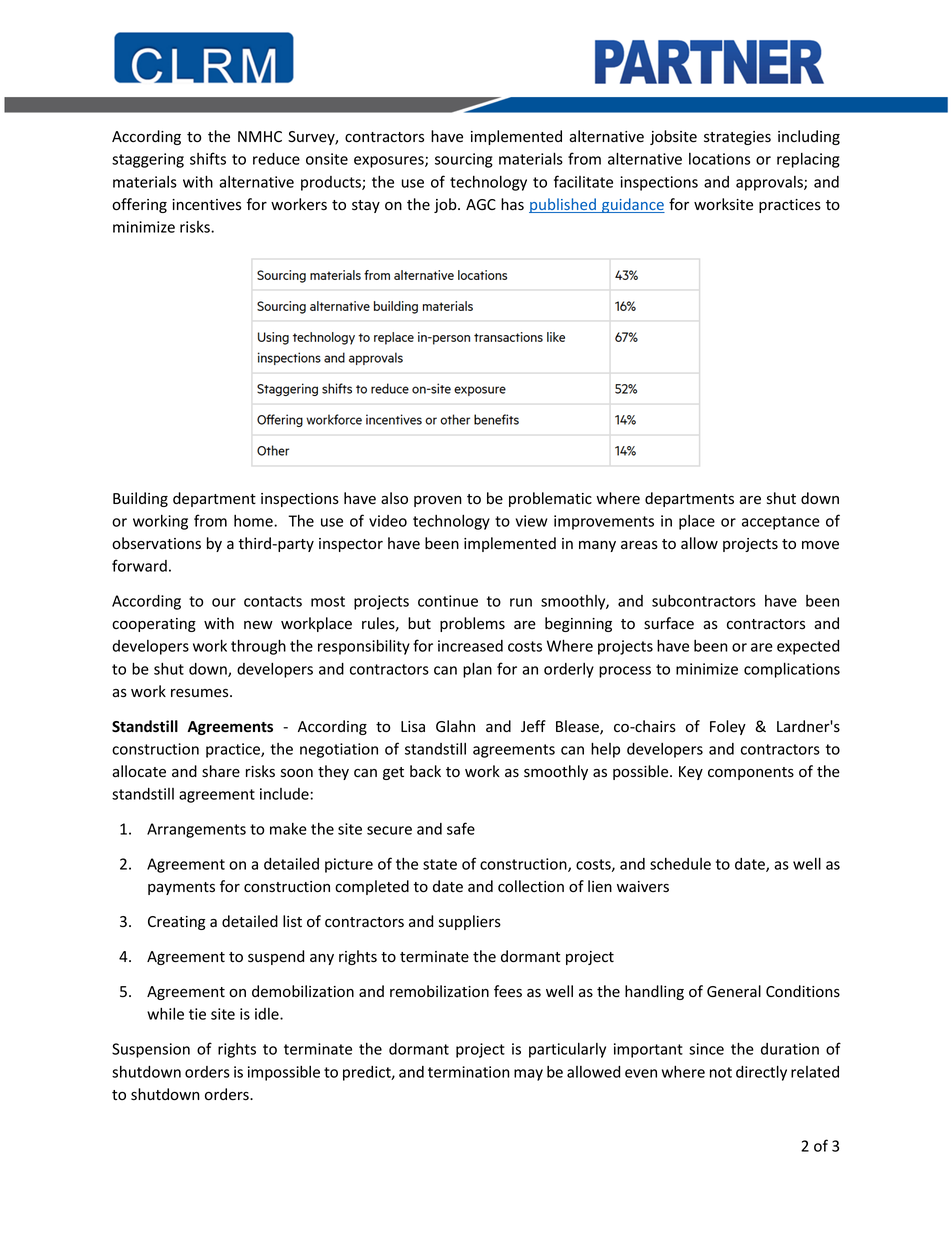 The image size is (952, 1233). What do you see at coordinates (208, 158) in the screenshot?
I see `shifts` at bounding box center [208, 158].
